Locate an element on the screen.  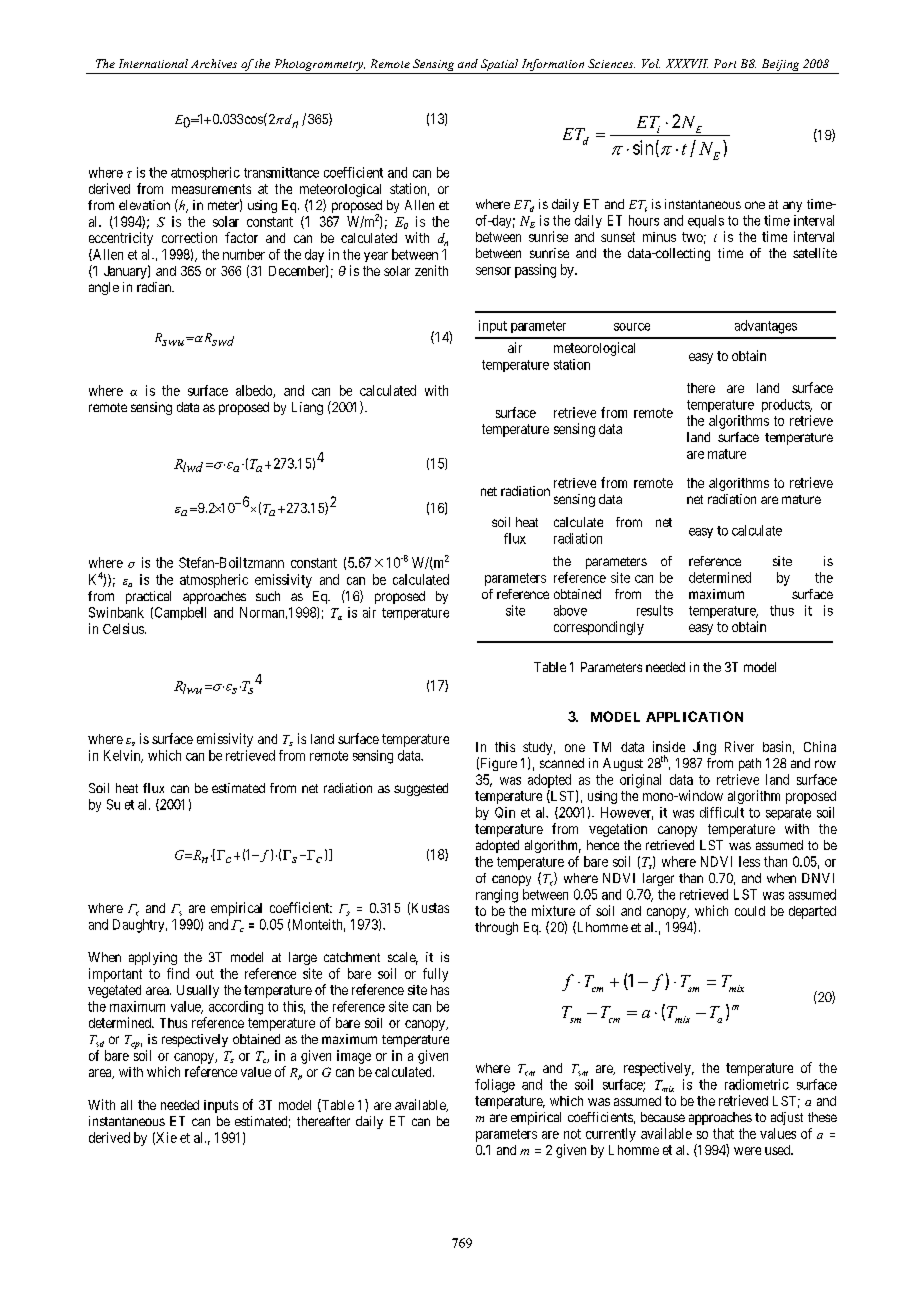
XXXVII is located at coordinates (687, 63).
